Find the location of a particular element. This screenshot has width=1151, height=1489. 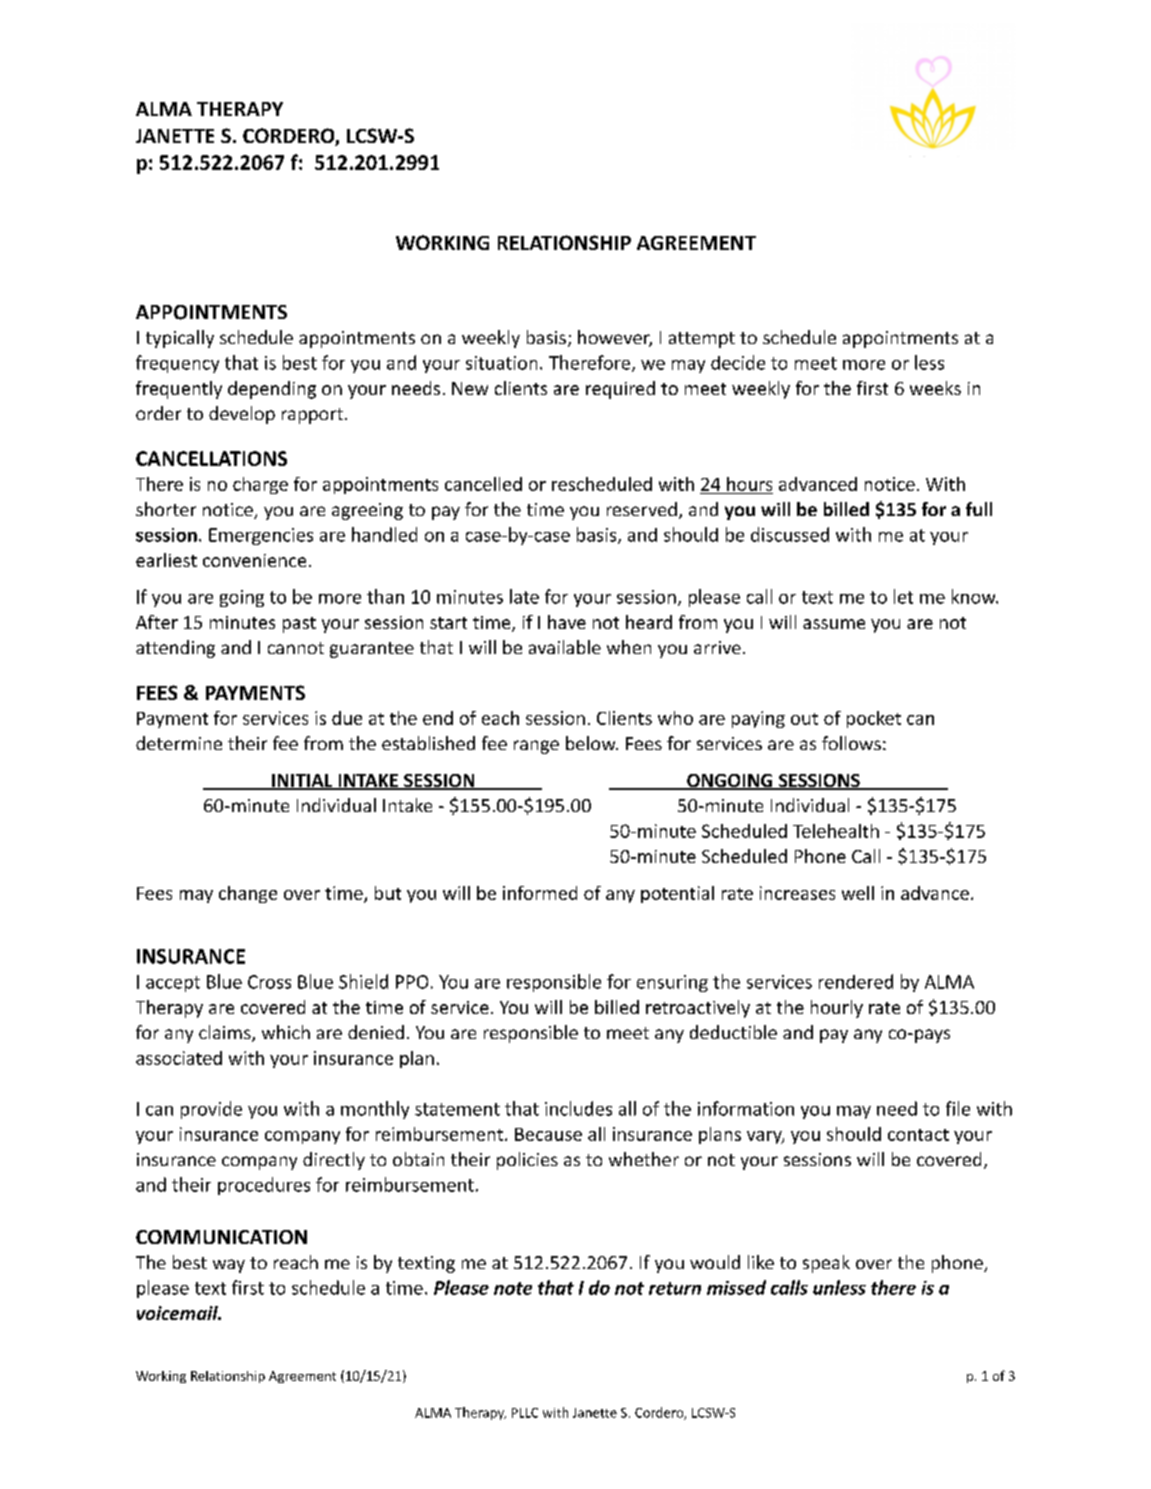

informed is located at coordinates (540, 893).
